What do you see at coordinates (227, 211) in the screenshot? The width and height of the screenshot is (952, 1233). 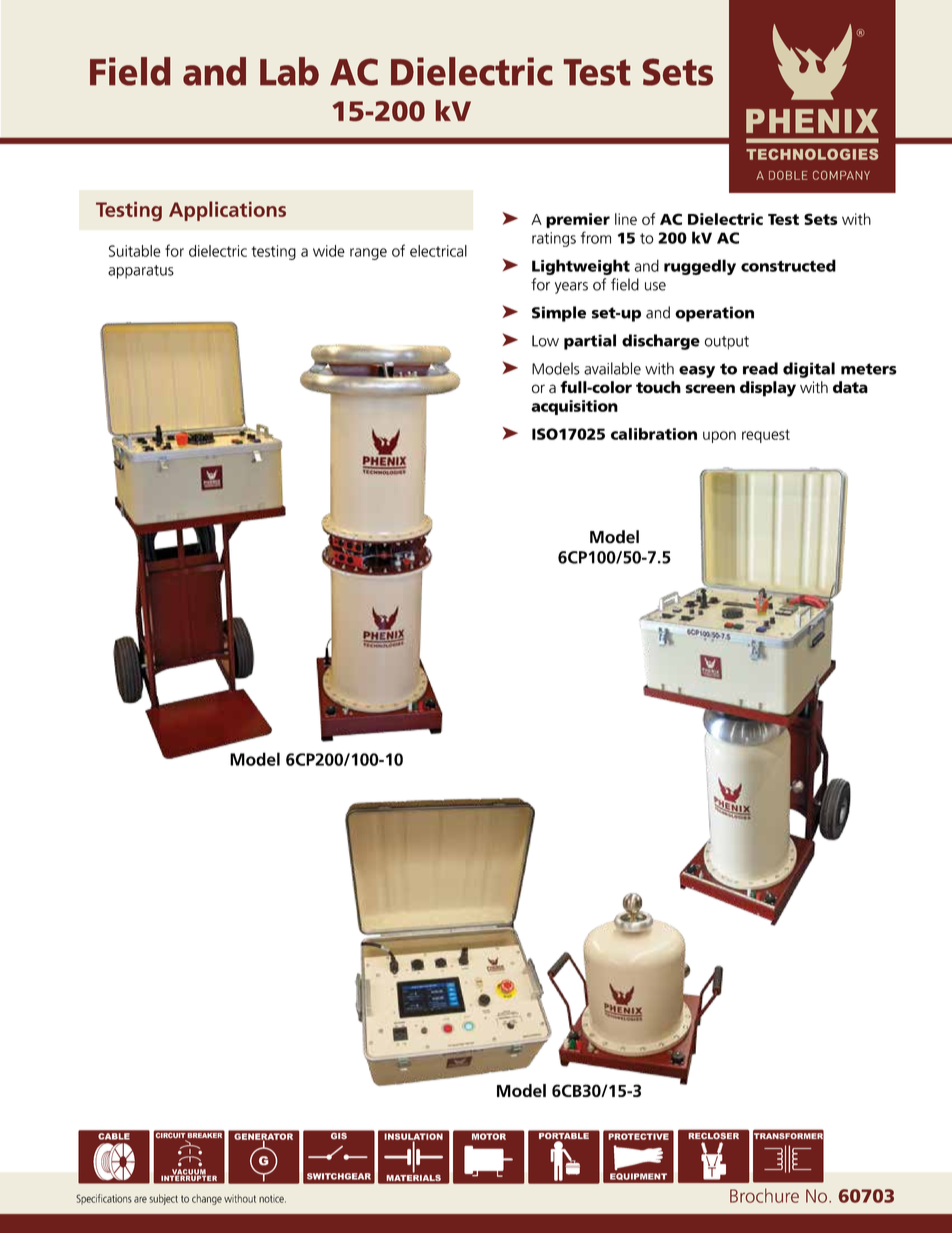 I see `Applications` at bounding box center [227, 211].
